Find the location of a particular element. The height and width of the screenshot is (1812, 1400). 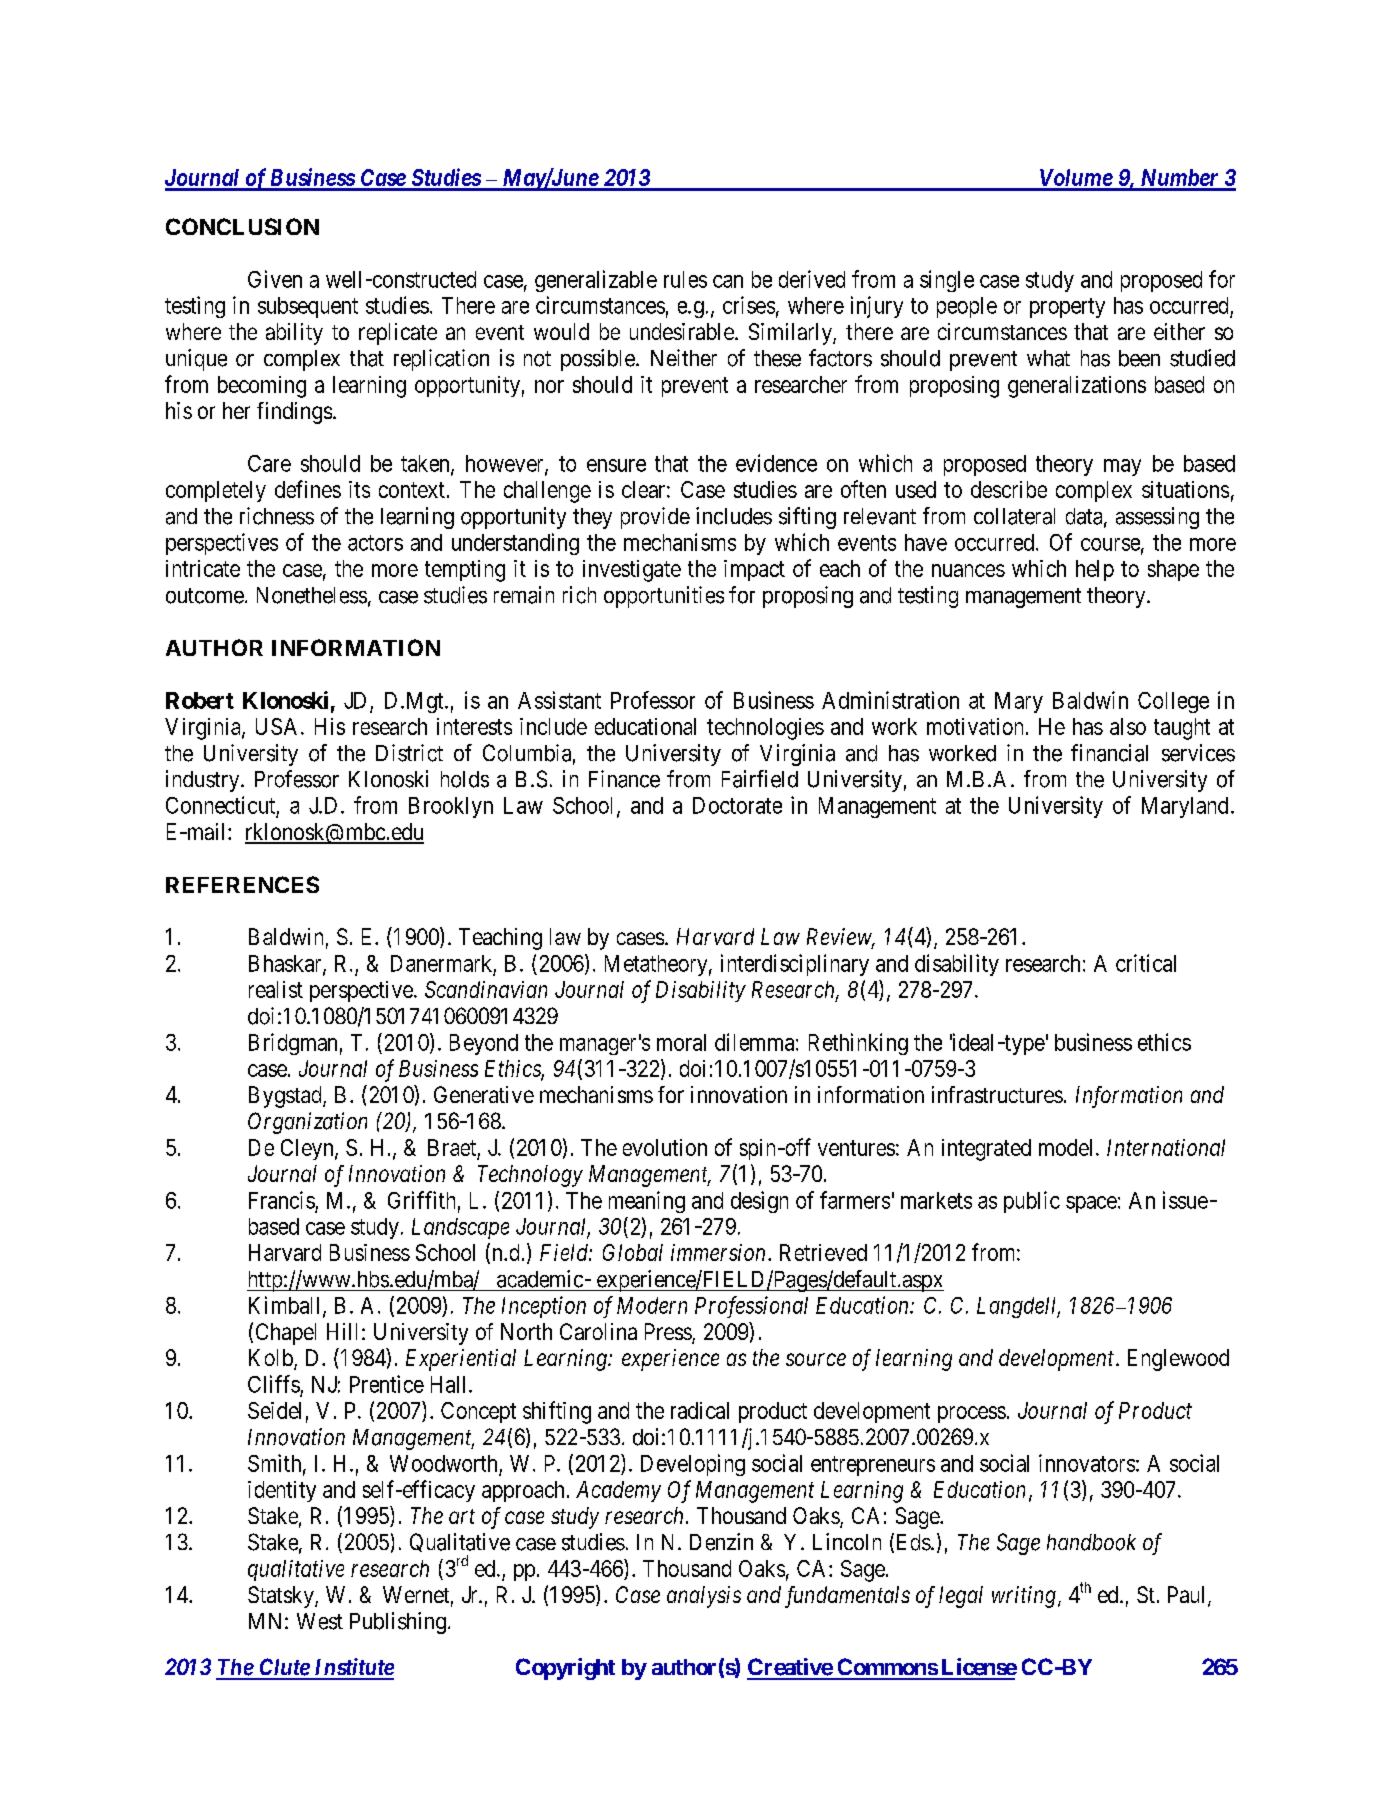

critical is located at coordinates (1146, 963).
